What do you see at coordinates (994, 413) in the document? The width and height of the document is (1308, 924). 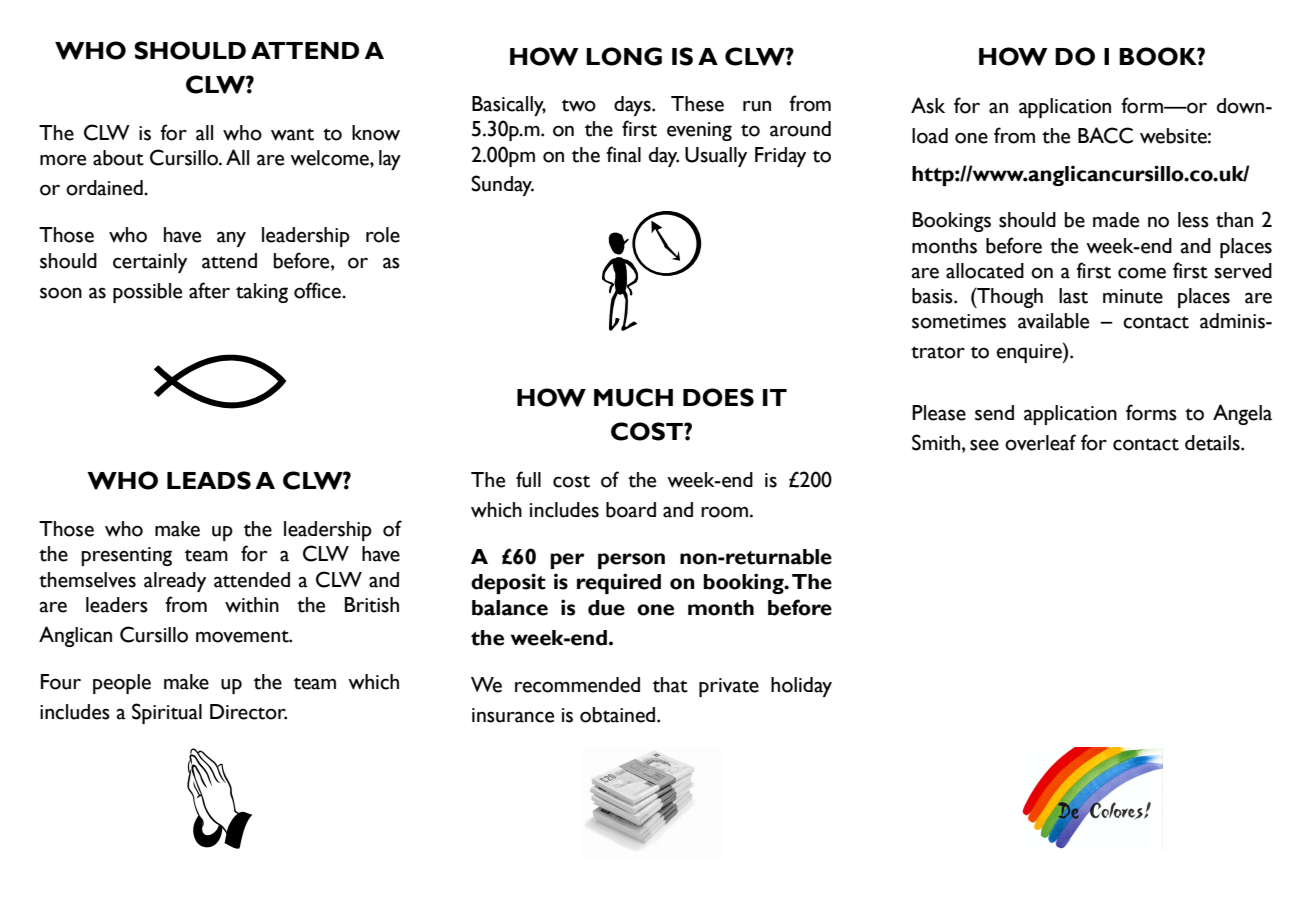 I see `send` at bounding box center [994, 413].
